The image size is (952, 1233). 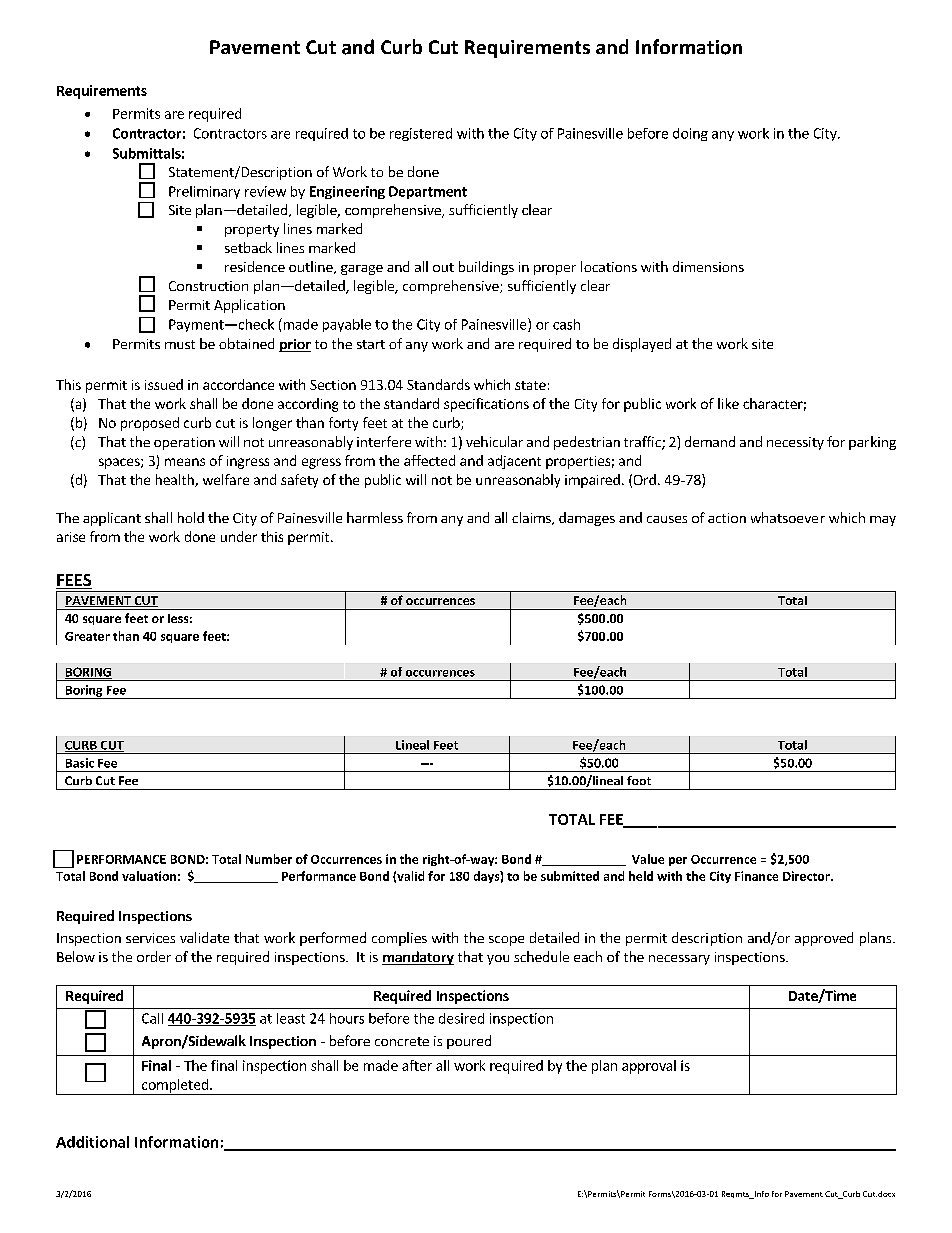 I want to click on claims, so click(x=532, y=518).
